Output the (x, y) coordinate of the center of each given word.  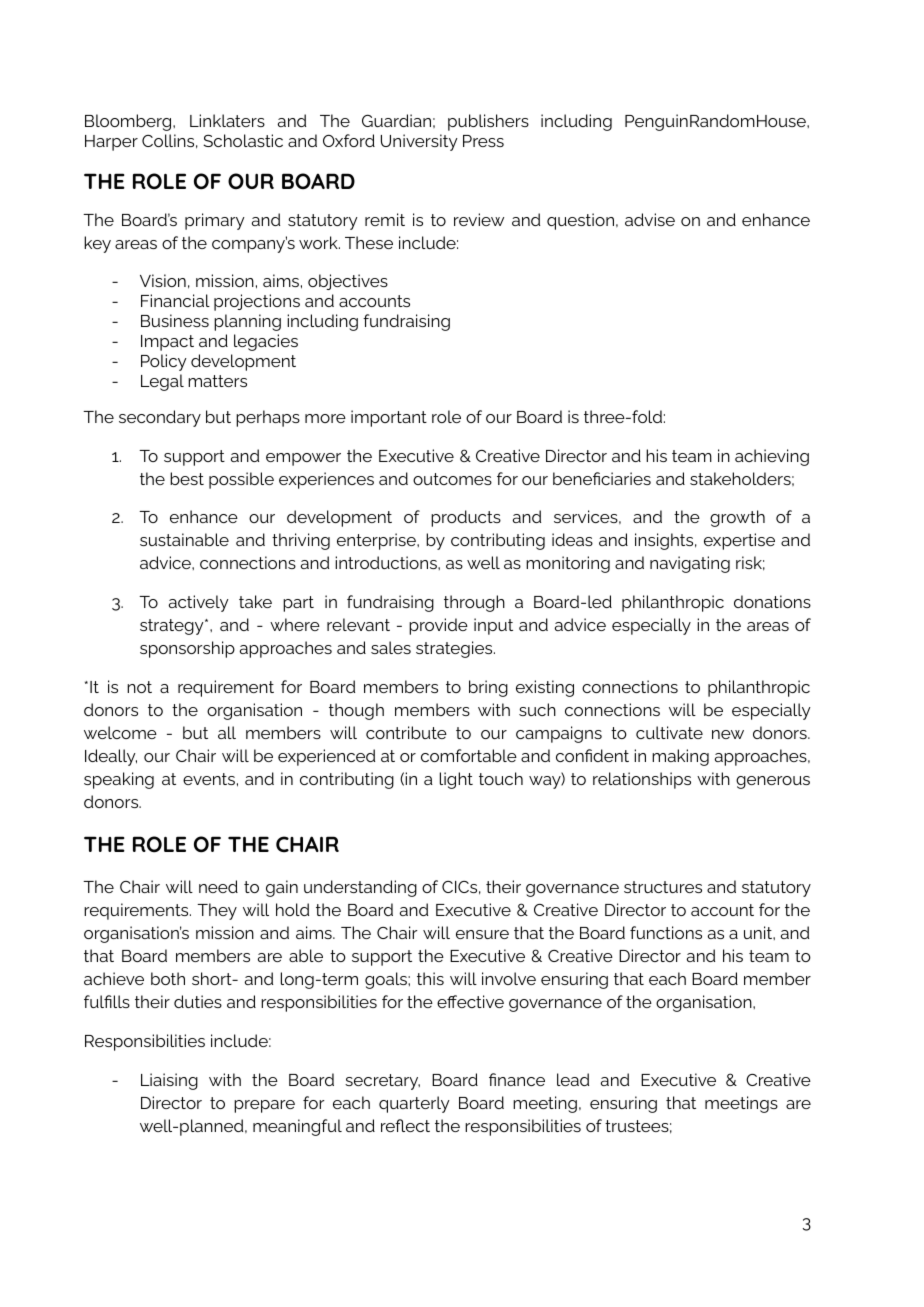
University (419, 142)
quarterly (414, 1104)
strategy (173, 627)
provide (438, 626)
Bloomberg (129, 122)
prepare (264, 1106)
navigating (690, 564)
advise (650, 219)
